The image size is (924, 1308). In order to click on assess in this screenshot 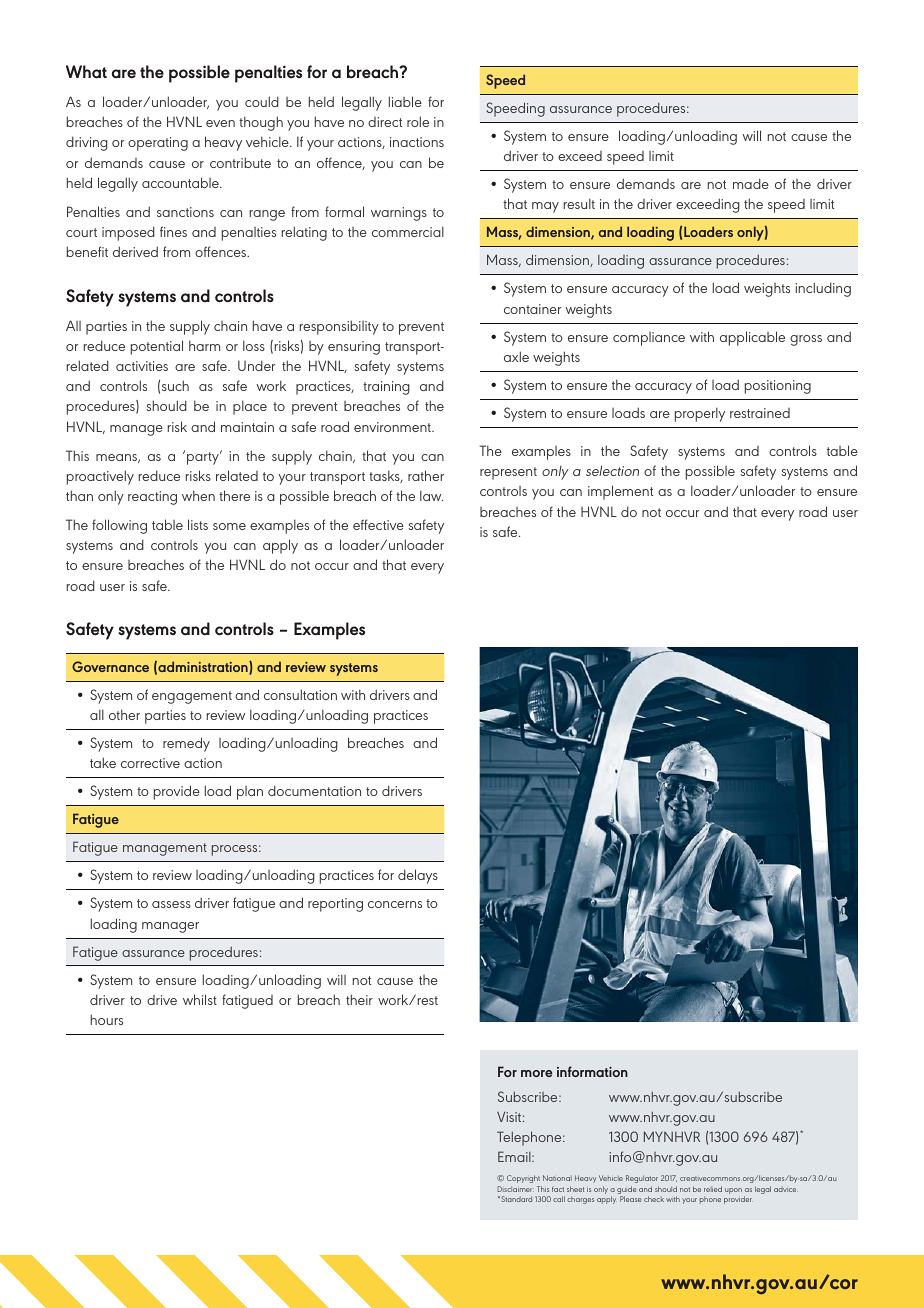, I will do `click(171, 904)`.
